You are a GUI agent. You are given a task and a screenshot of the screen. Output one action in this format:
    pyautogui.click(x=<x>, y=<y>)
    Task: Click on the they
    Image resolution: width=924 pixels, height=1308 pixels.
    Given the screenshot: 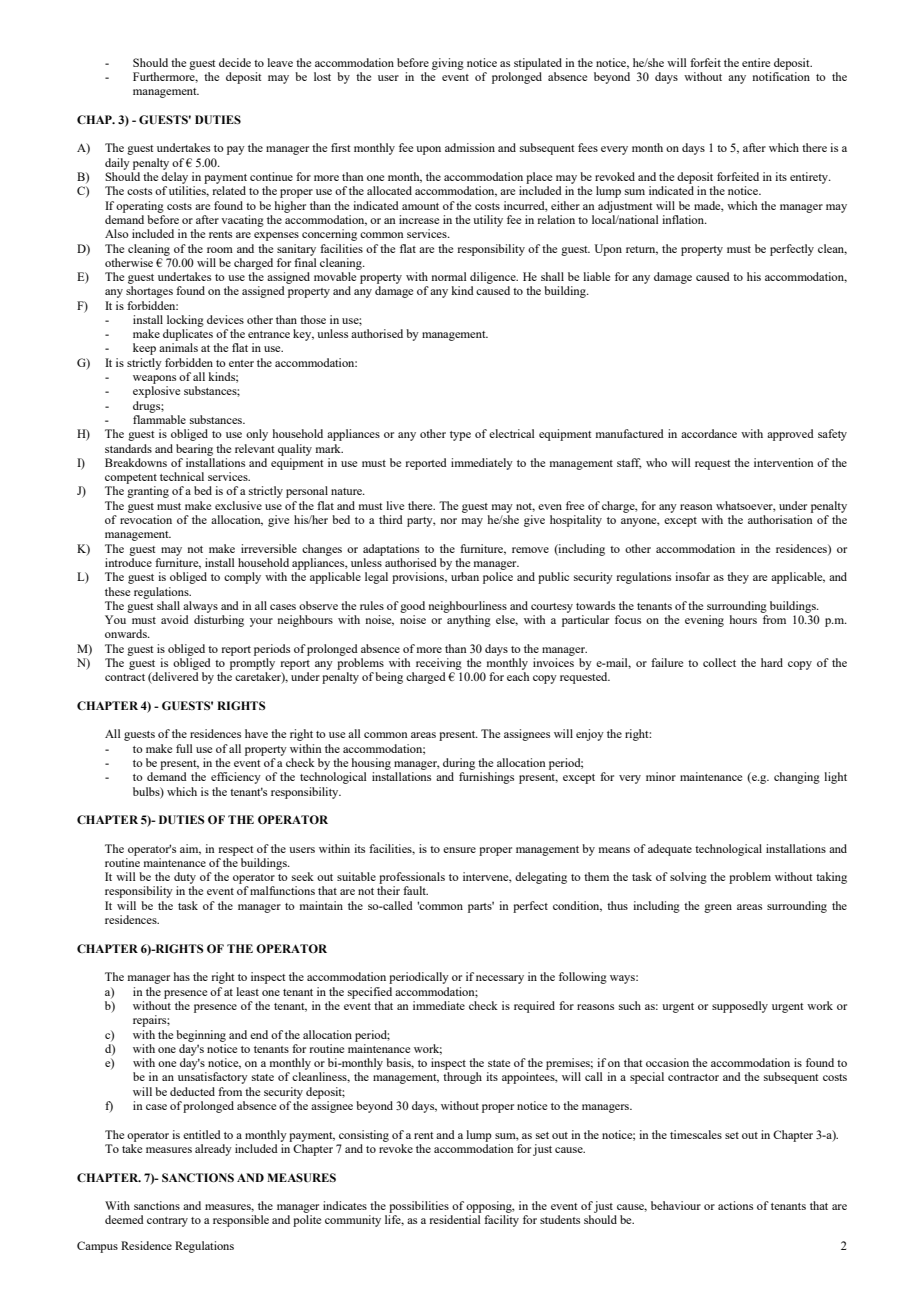 What is the action you would take?
    pyautogui.click(x=738, y=578)
